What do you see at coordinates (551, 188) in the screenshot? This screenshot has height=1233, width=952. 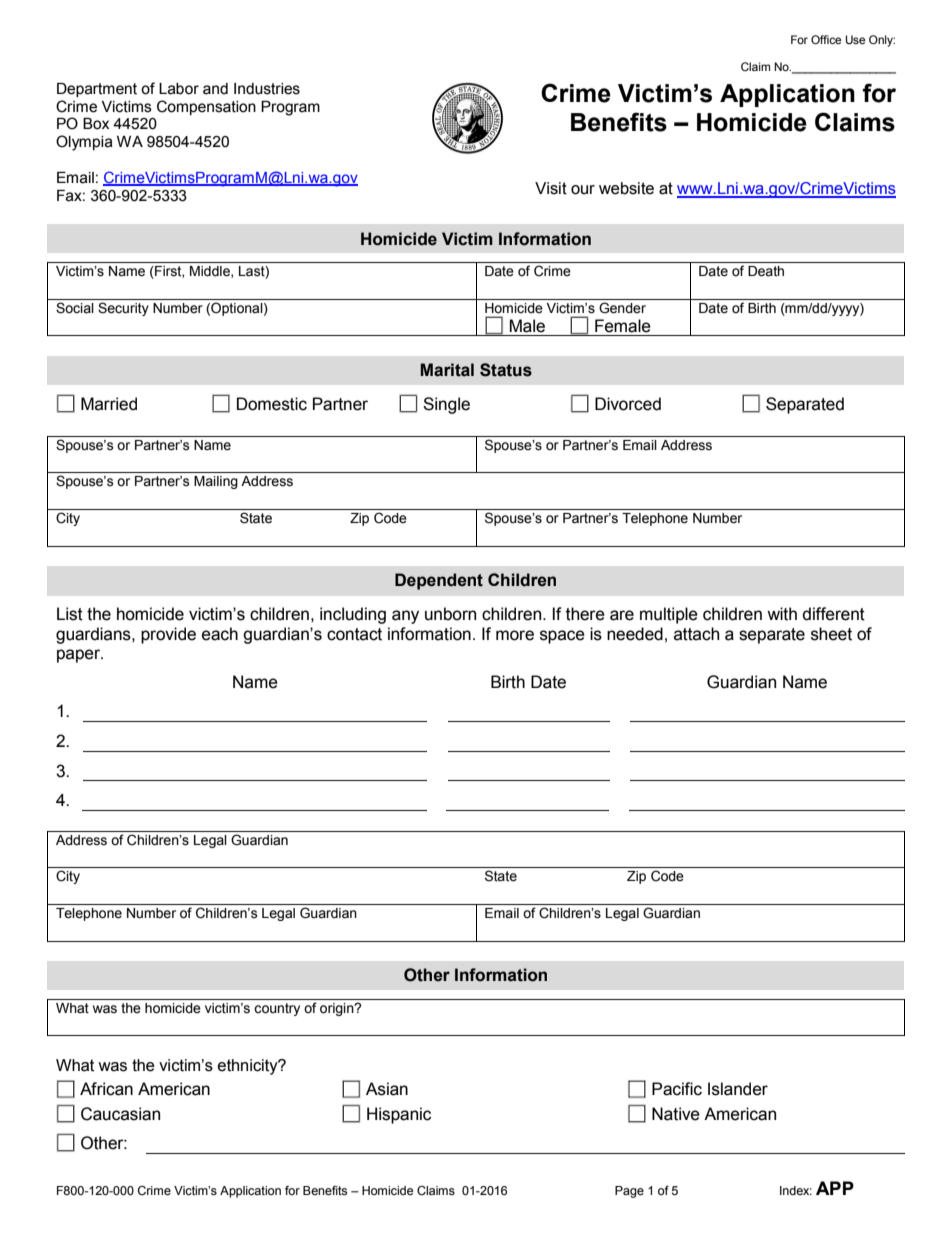 I see `Visit` at bounding box center [551, 188].
